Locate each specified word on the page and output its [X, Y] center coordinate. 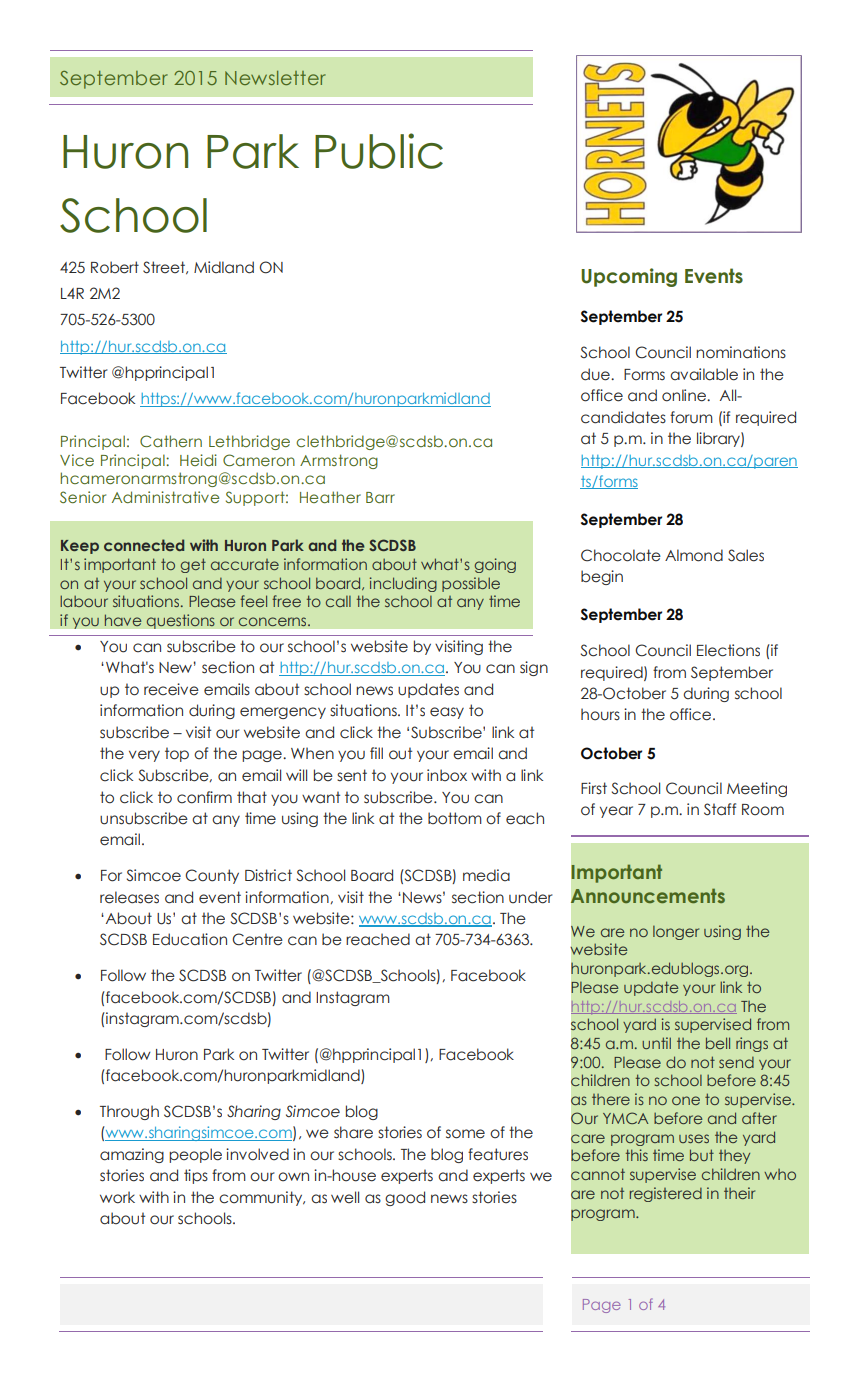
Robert [115, 267]
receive [171, 689]
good [405, 1198]
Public [379, 151]
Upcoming [629, 277]
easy [447, 713]
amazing [132, 1155]
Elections [728, 650]
